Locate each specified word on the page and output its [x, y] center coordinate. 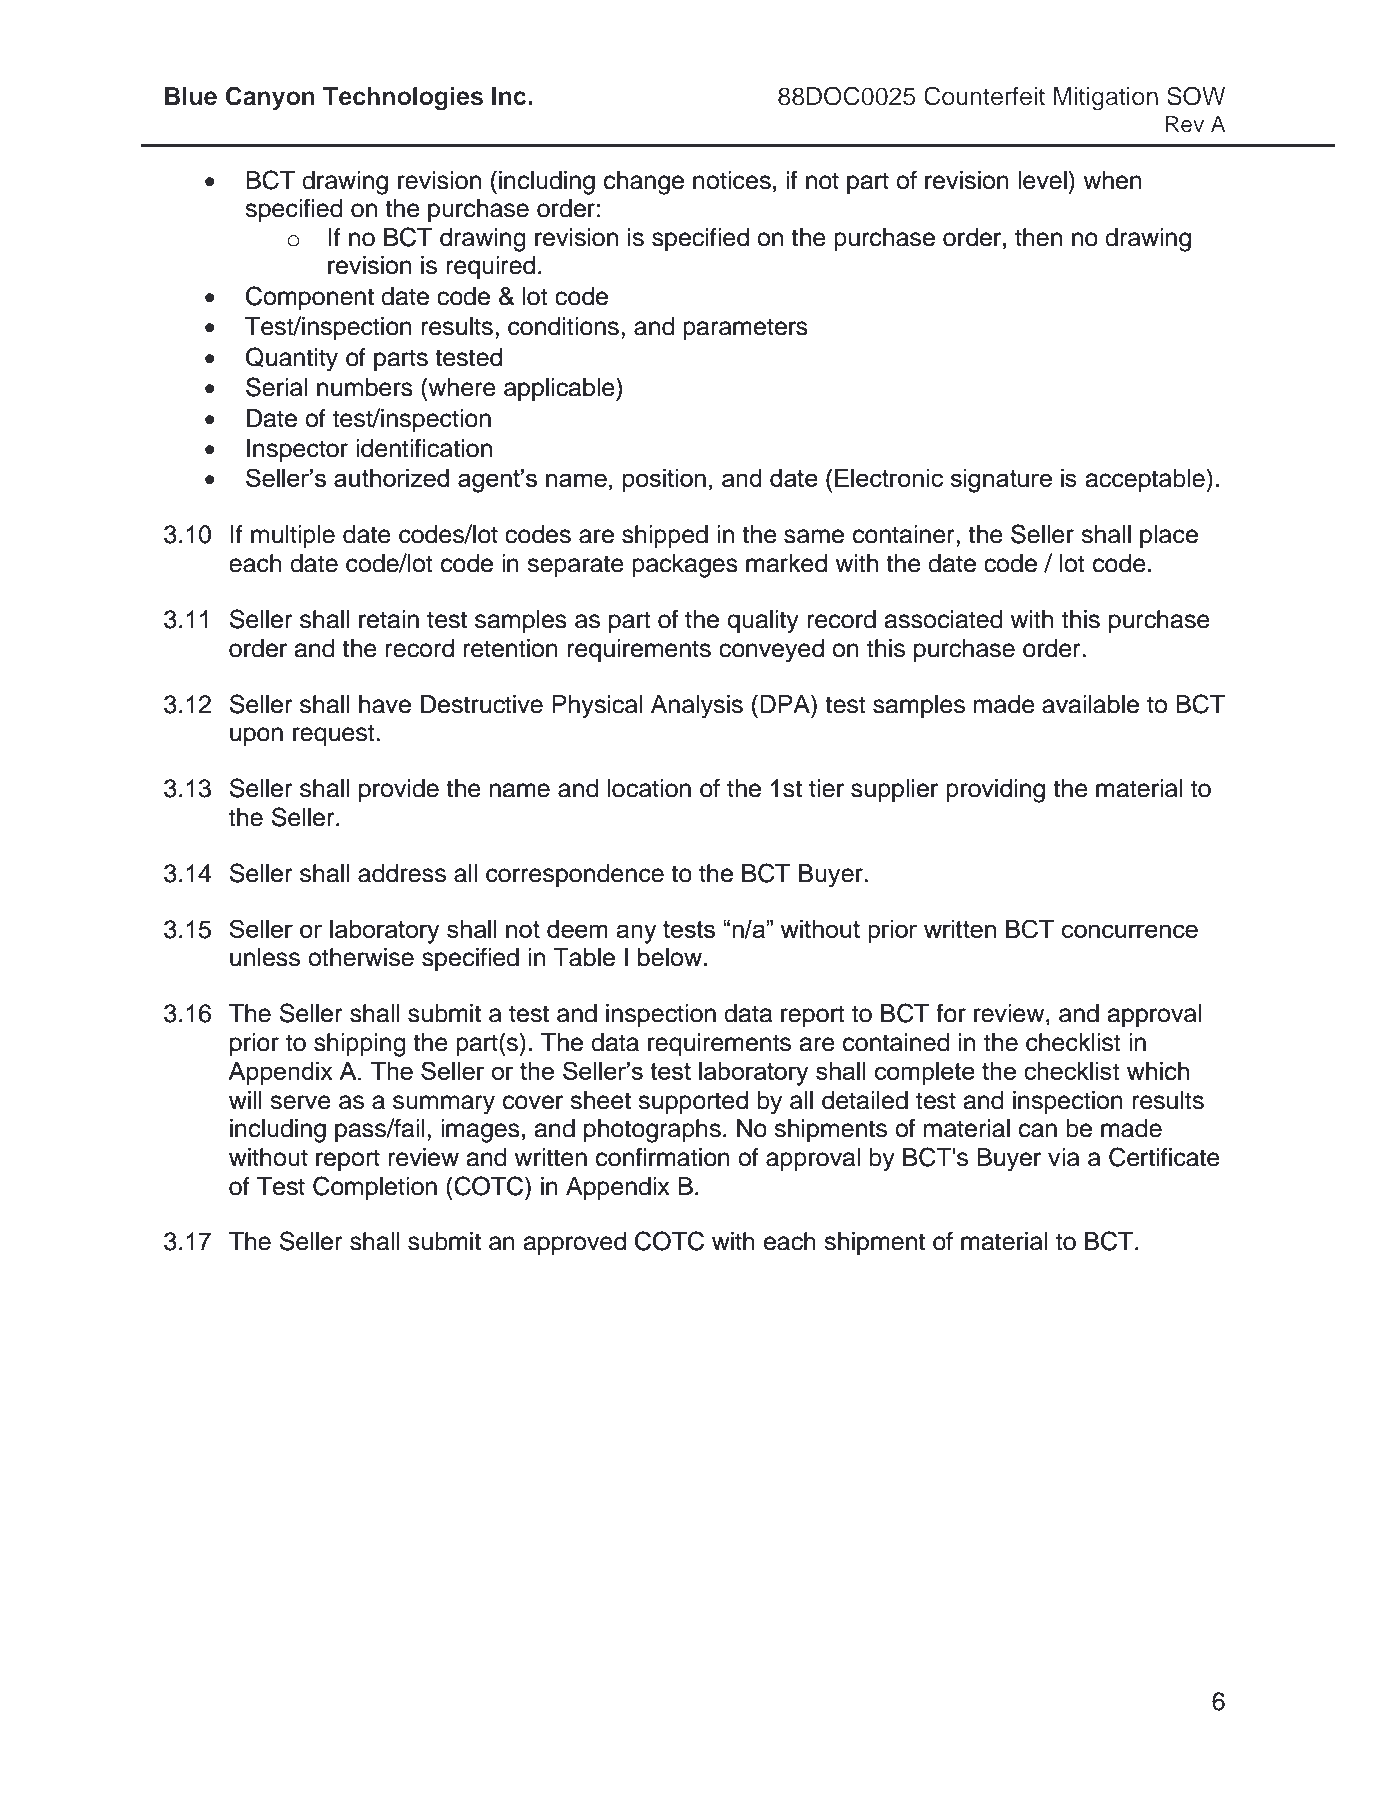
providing [995, 791]
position [664, 480]
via [1064, 1157]
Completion [375, 1188]
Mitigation [1106, 99]
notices [732, 180]
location [649, 788]
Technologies [403, 99]
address [402, 873]
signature [1001, 481]
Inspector [297, 451]
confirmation [663, 1157]
